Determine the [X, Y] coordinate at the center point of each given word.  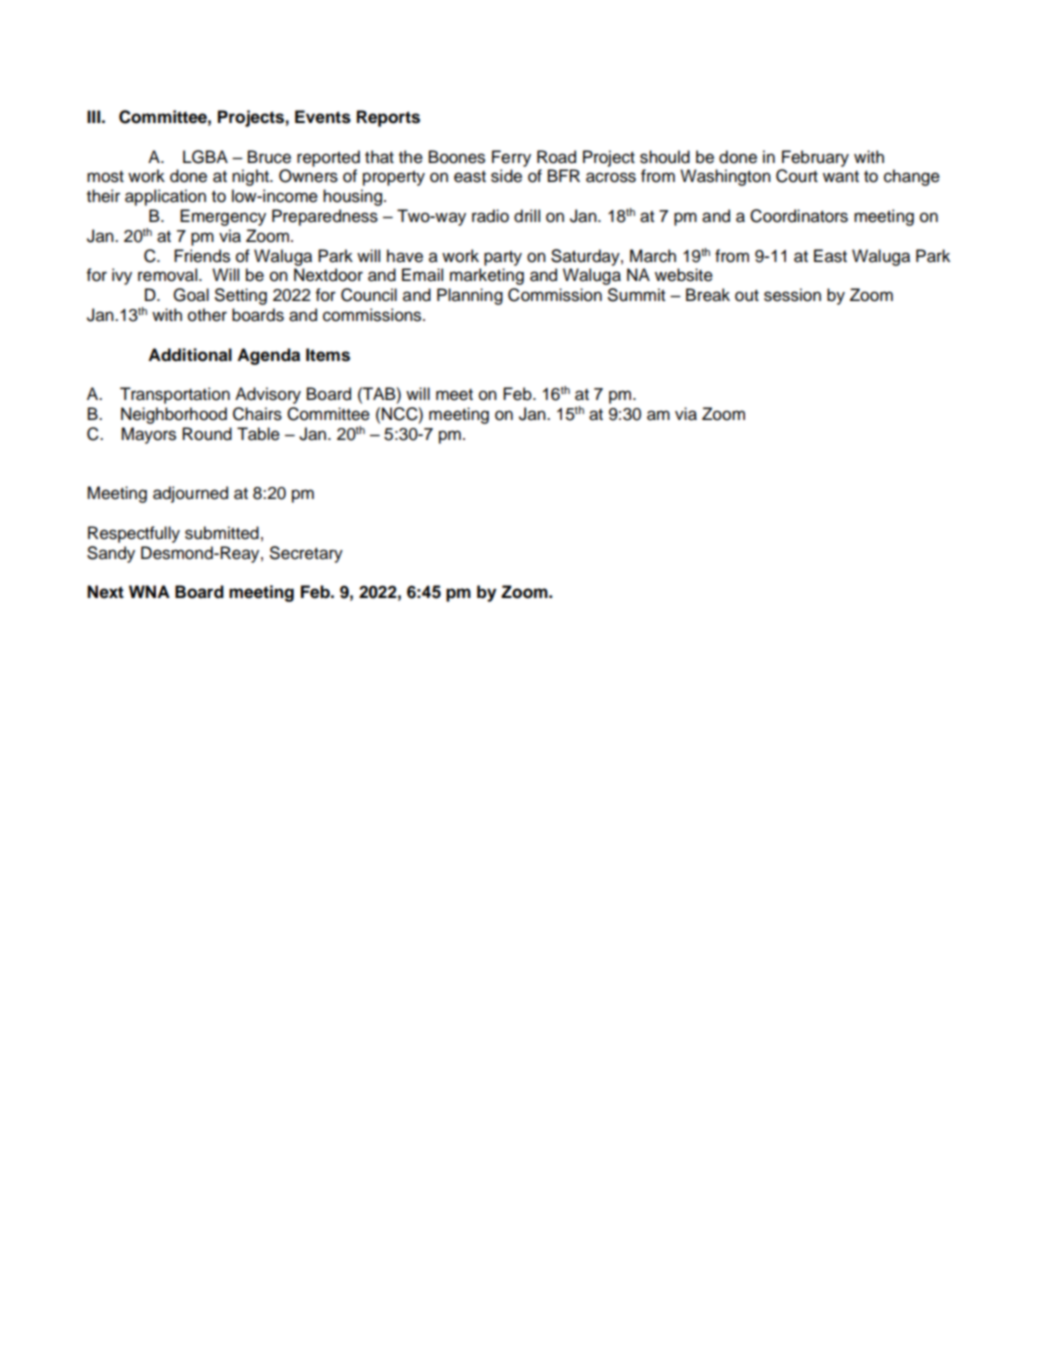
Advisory [268, 395]
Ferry [511, 158]
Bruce [269, 157]
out [747, 295]
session [792, 295]
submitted [222, 533]
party [503, 258]
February [815, 158]
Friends [202, 256]
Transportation [175, 395]
